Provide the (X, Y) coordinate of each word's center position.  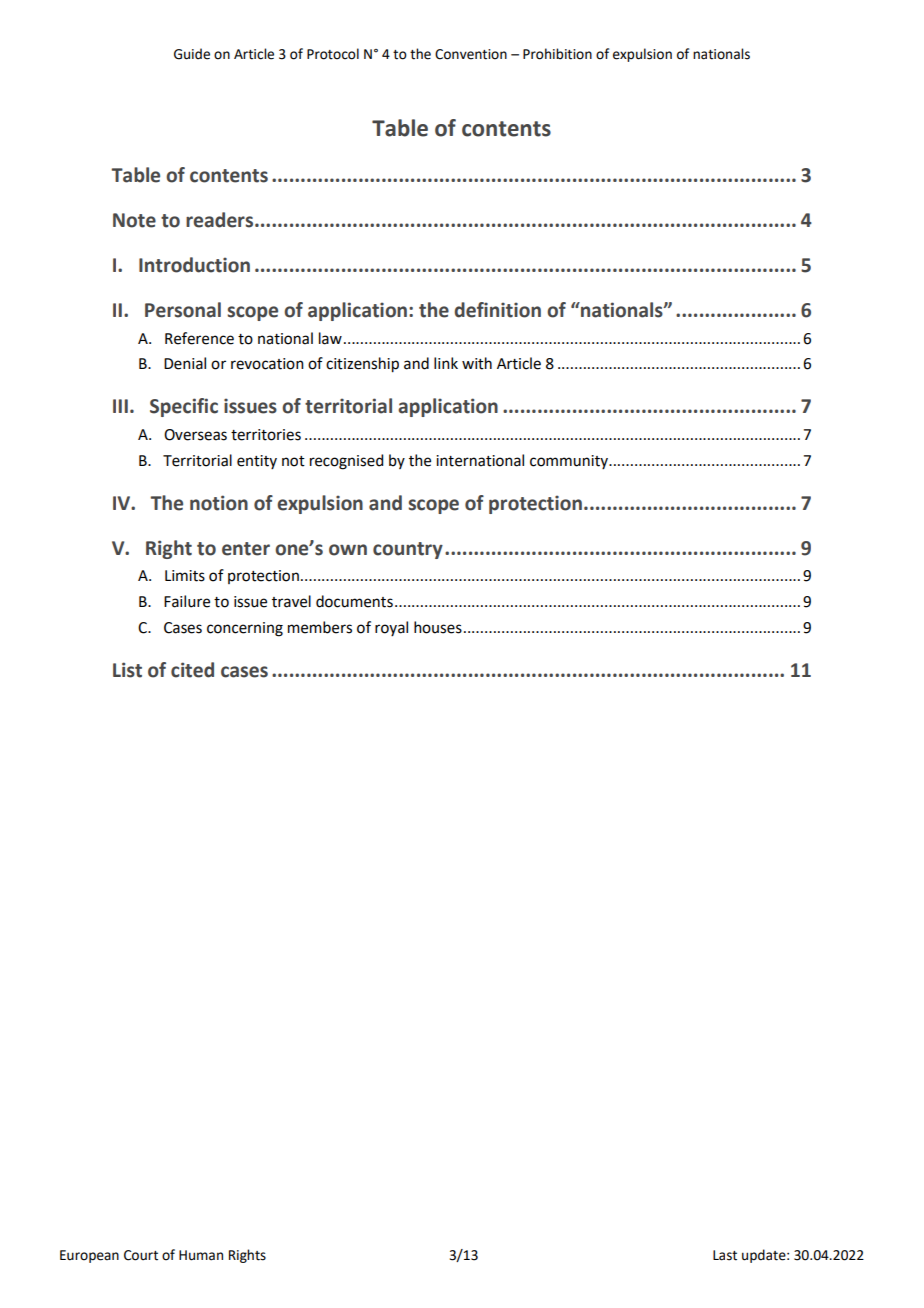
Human (201, 1255)
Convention (471, 54)
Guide (192, 54)
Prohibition (557, 54)
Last (725, 1255)
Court (141, 1255)
